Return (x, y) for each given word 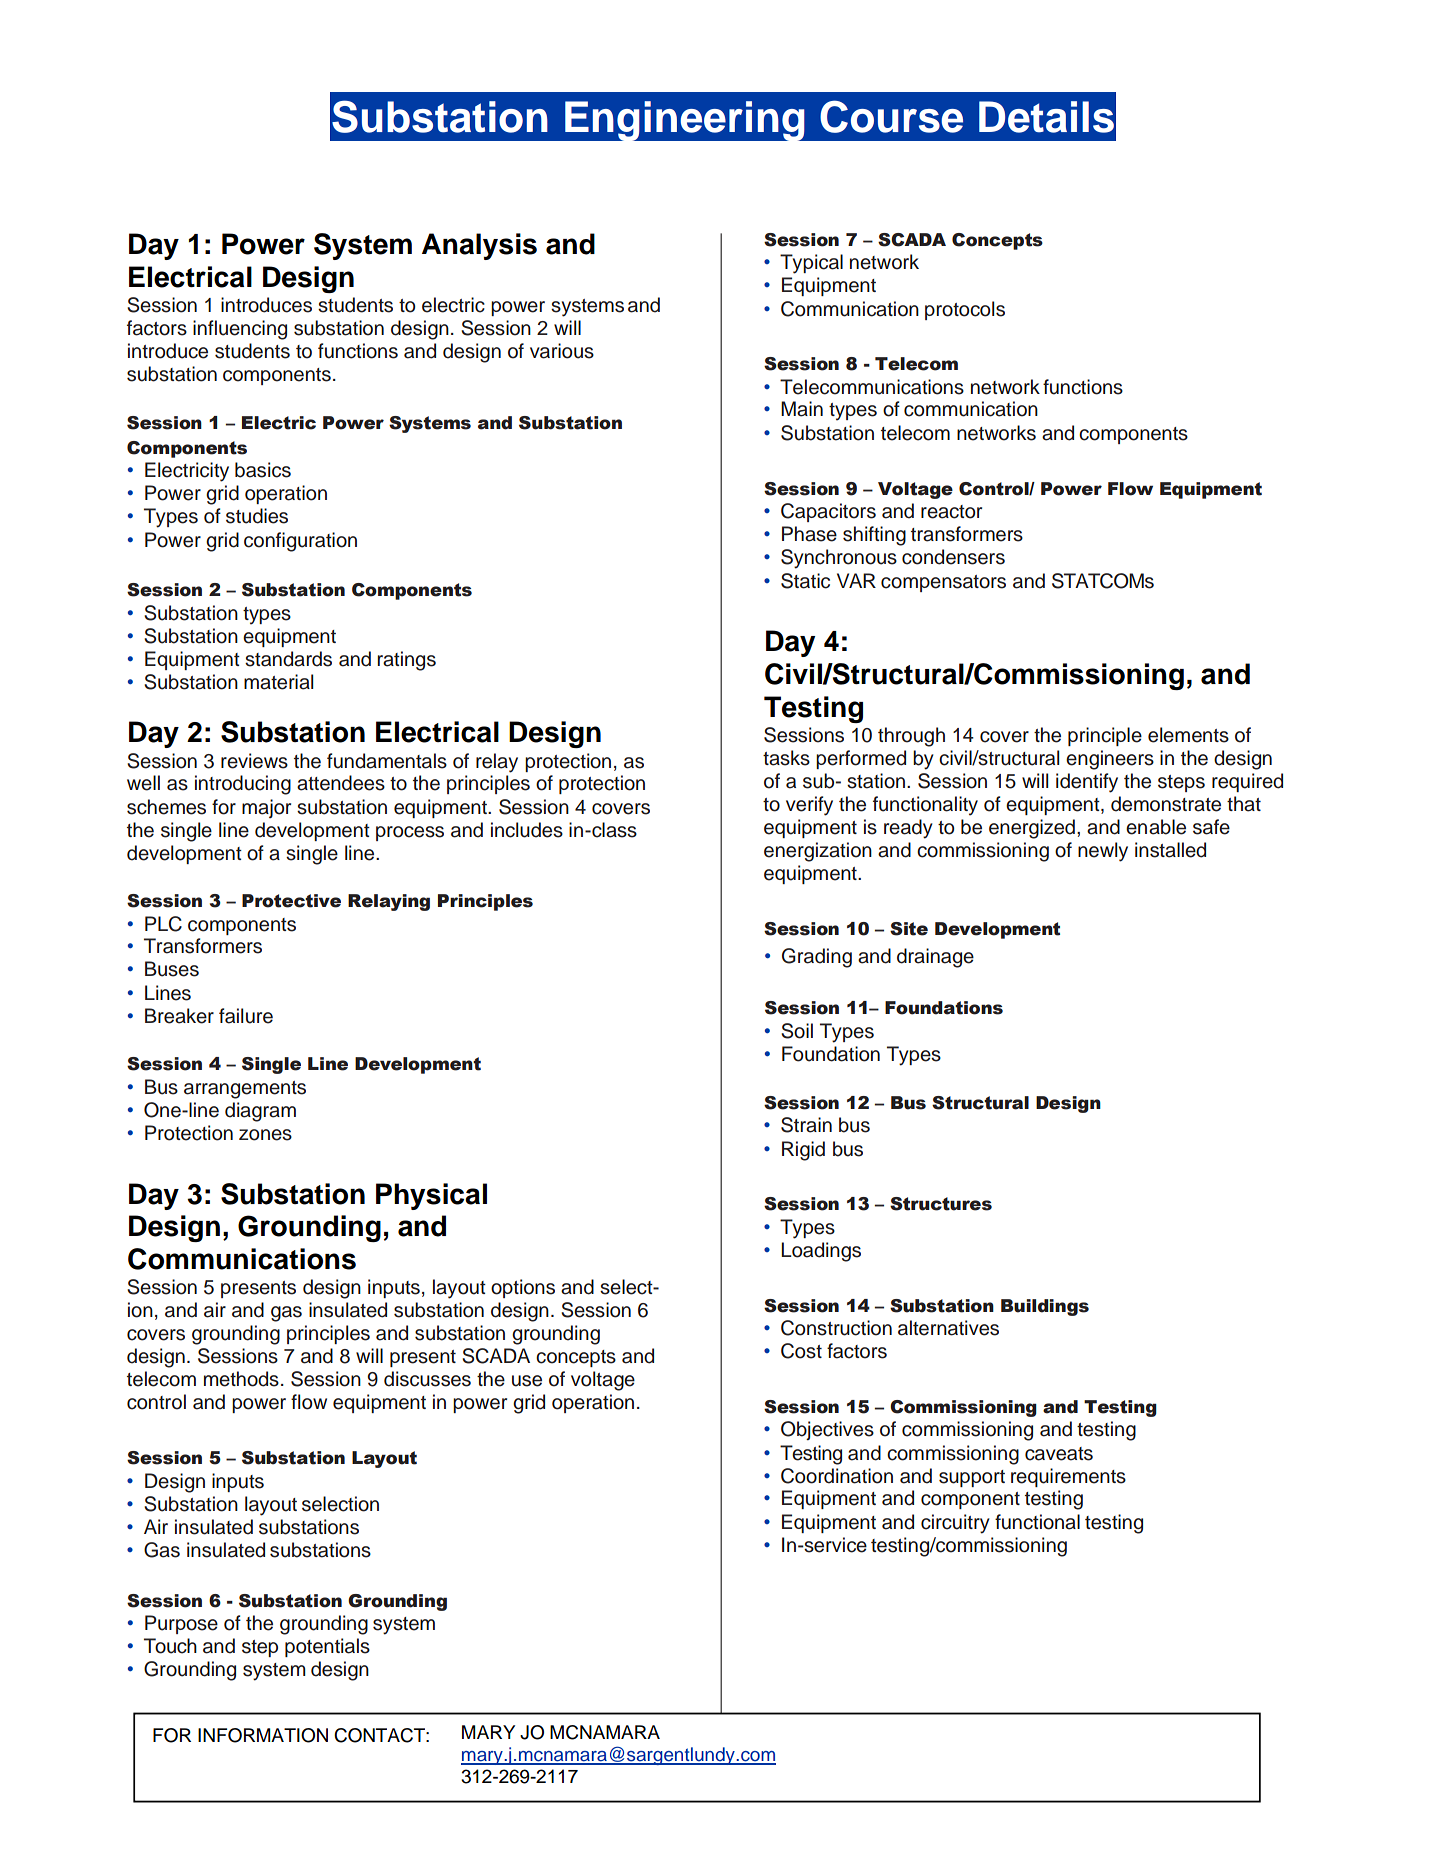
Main (802, 409)
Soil (797, 1031)
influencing (240, 330)
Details (1046, 117)
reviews (254, 761)
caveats (1059, 1454)
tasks (786, 758)
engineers (1110, 760)
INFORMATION (263, 1735)
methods (241, 1379)
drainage (935, 958)
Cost (801, 1351)
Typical (811, 264)
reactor (951, 512)
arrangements (245, 1090)
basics (263, 470)
